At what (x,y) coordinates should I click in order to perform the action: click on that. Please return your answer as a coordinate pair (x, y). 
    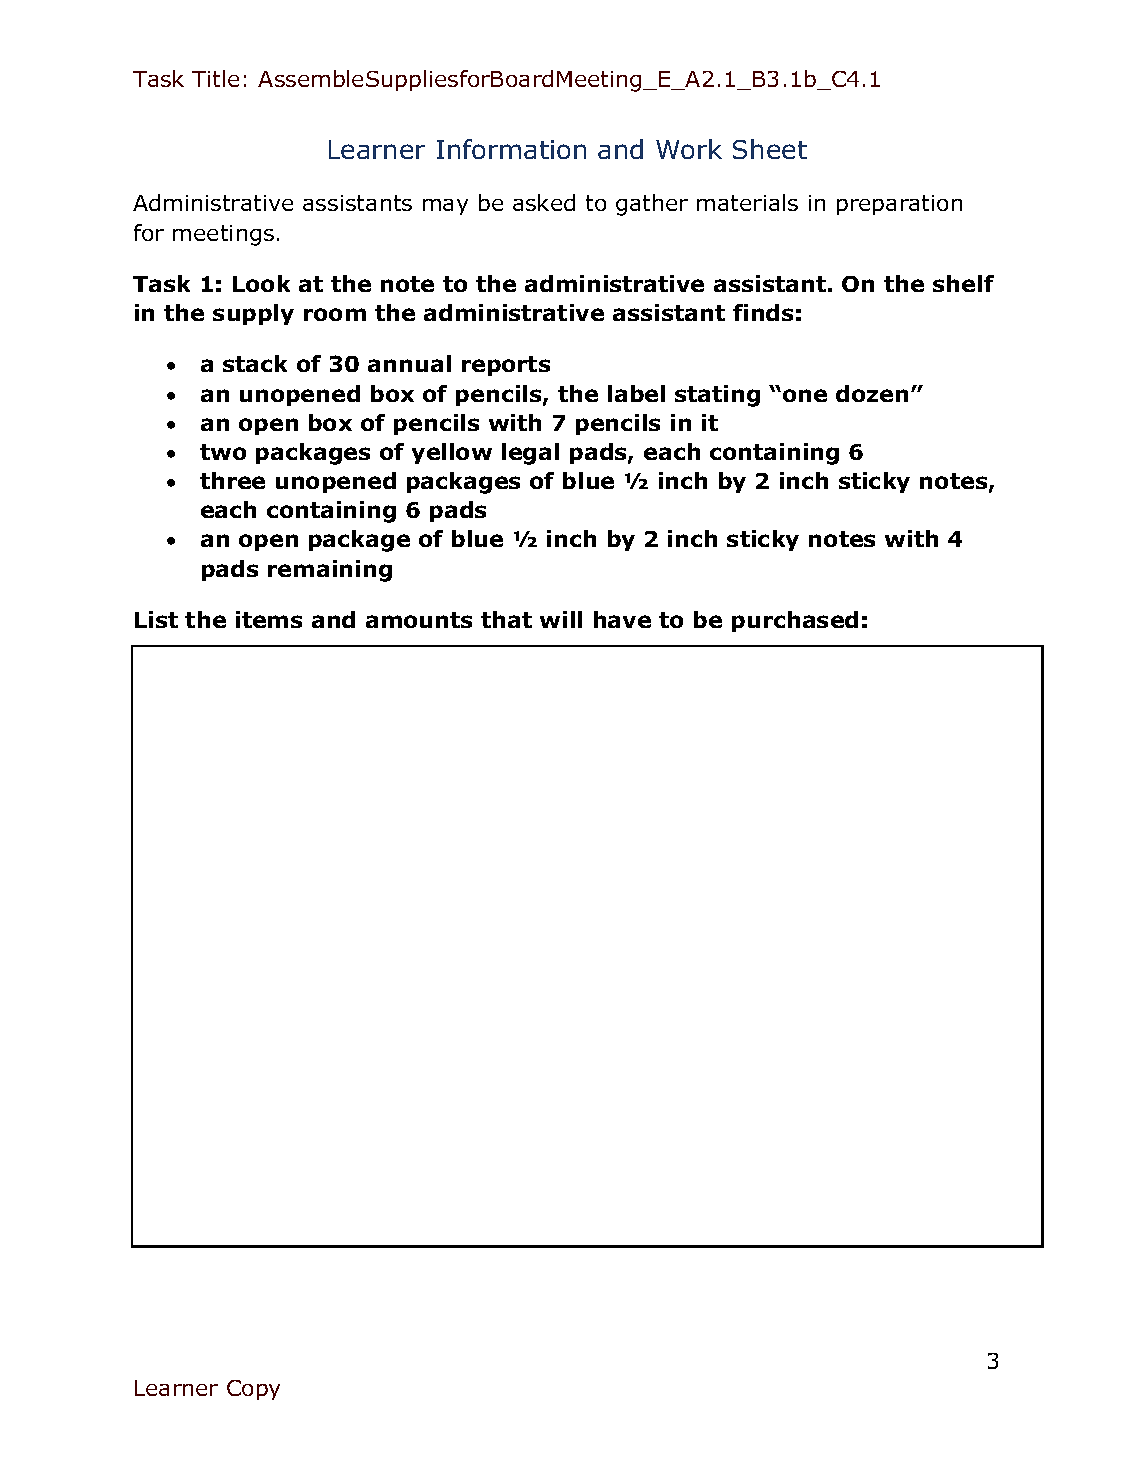
    Looking at the image, I should click on (506, 619).
